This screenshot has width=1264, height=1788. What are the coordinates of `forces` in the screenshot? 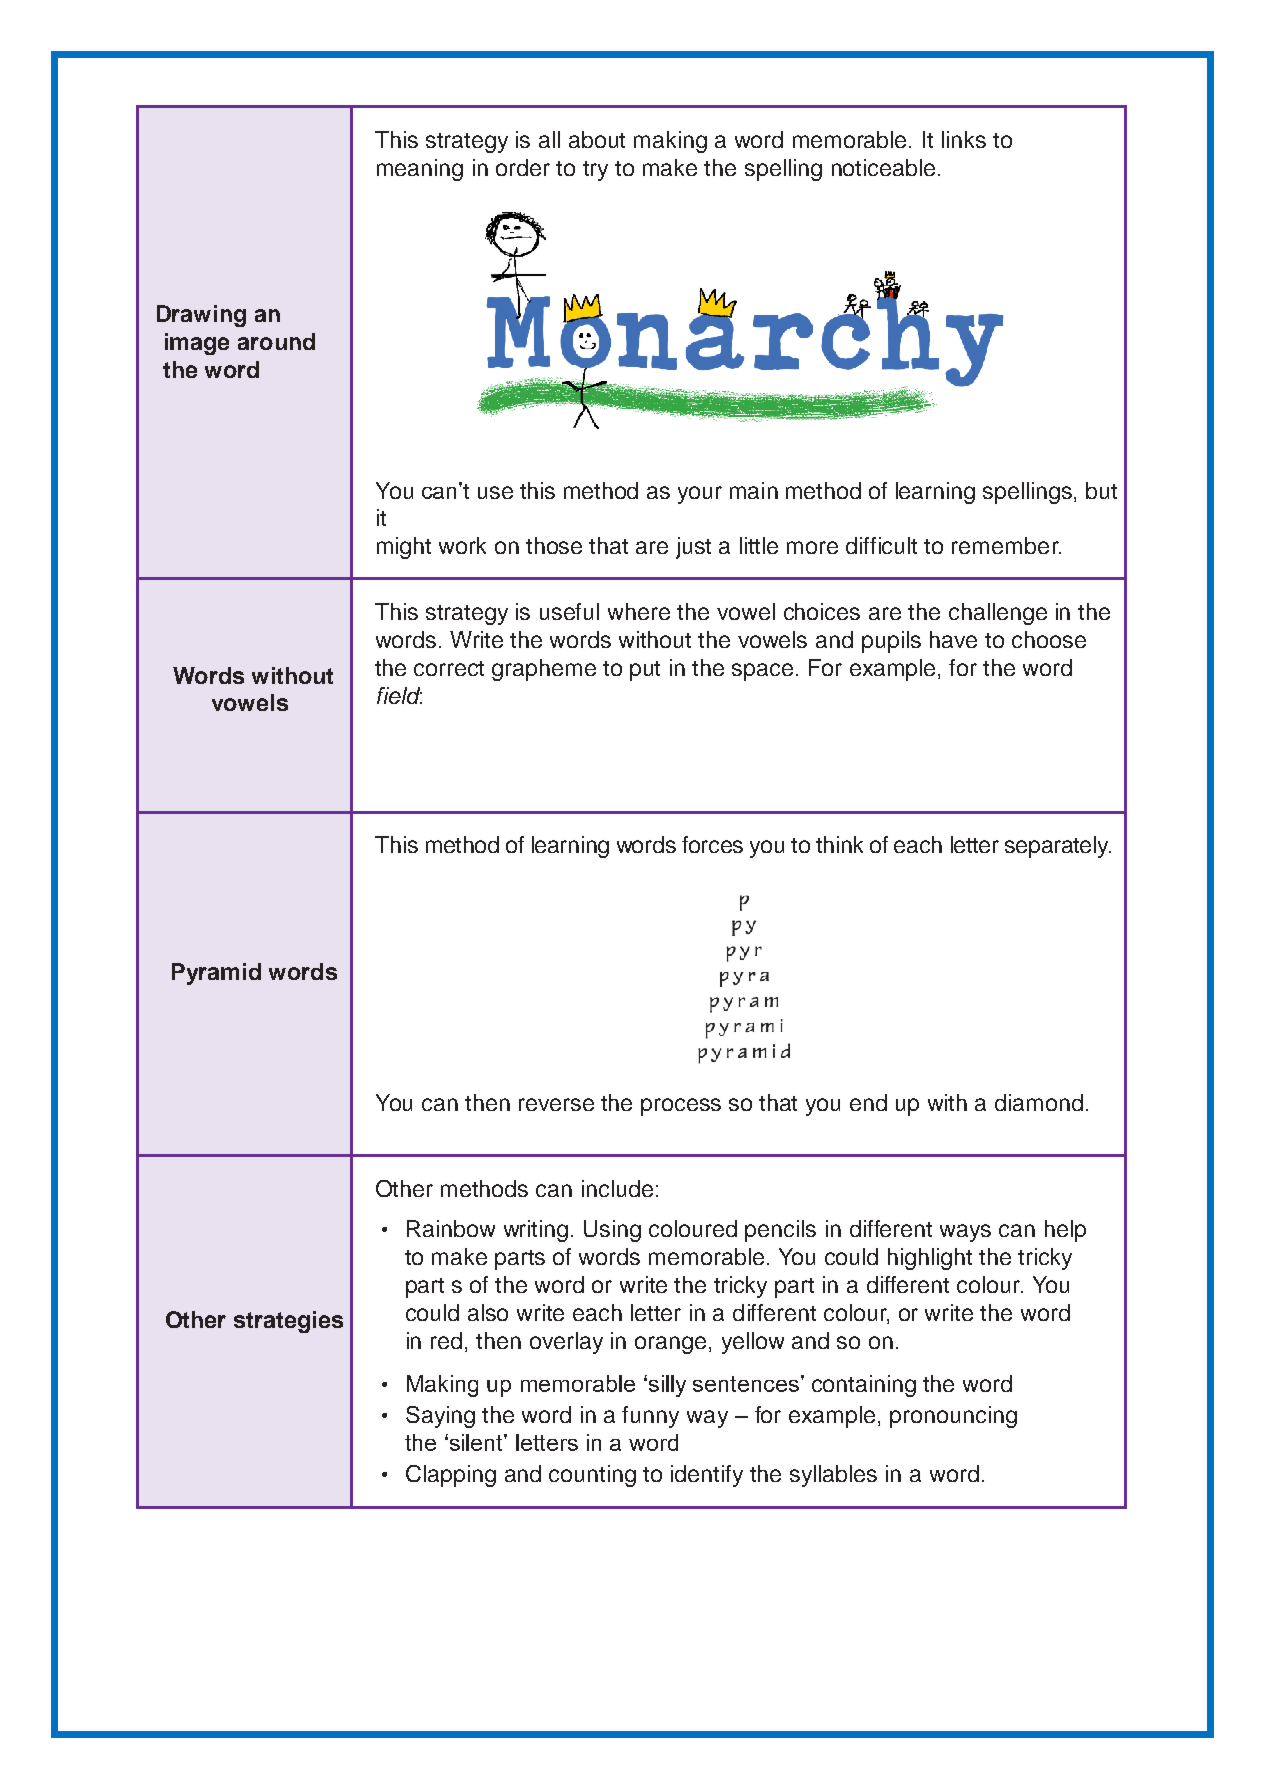 It's located at (712, 844).
